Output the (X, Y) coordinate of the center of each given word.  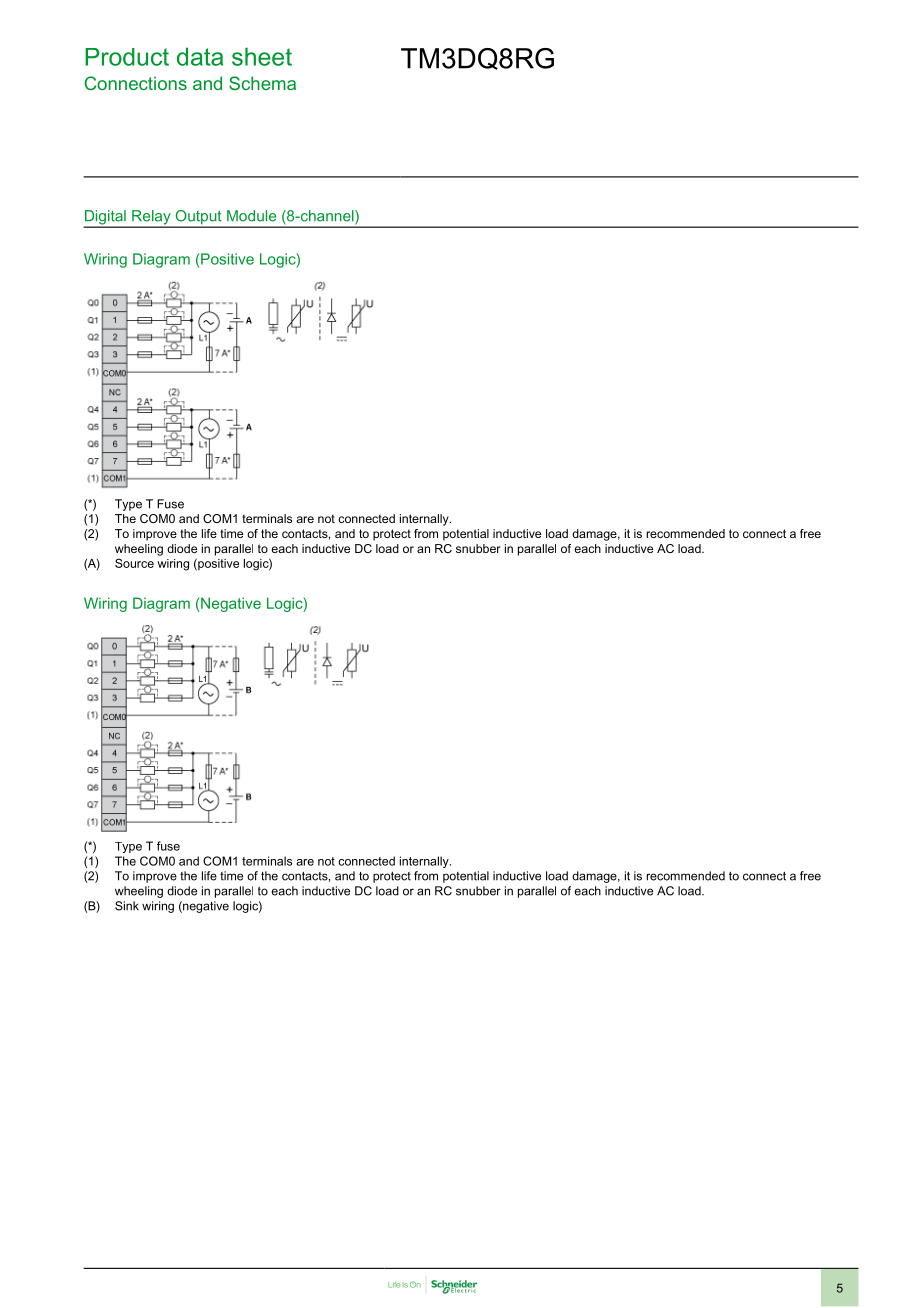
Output (198, 218)
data (200, 56)
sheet (262, 56)
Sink (127, 906)
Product (127, 57)
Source (134, 563)
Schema (262, 83)
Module (251, 216)
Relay (151, 218)
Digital (106, 218)
